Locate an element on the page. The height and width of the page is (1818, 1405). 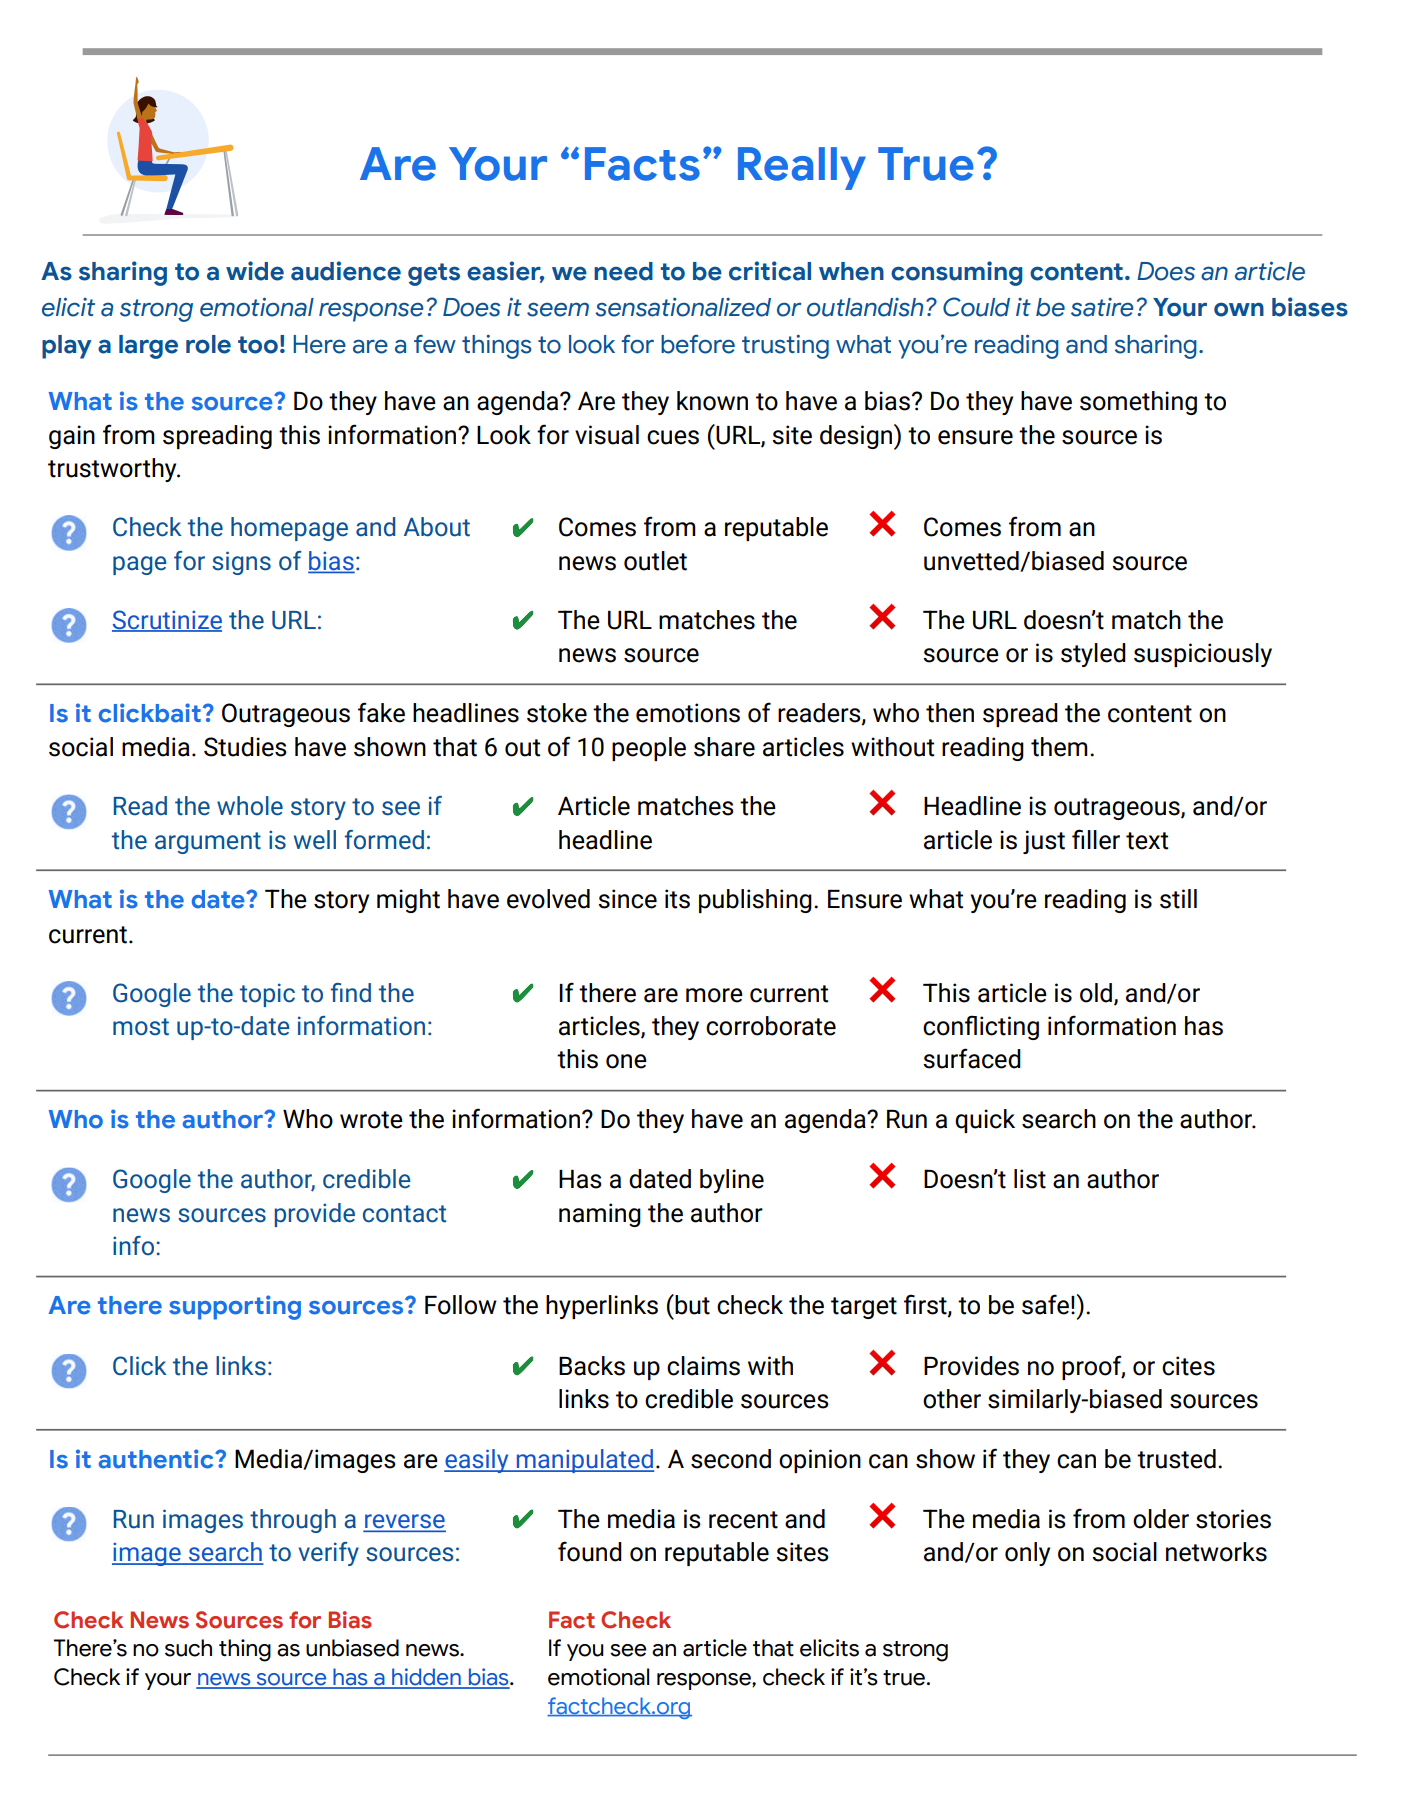
satire is located at coordinates (1102, 307).
